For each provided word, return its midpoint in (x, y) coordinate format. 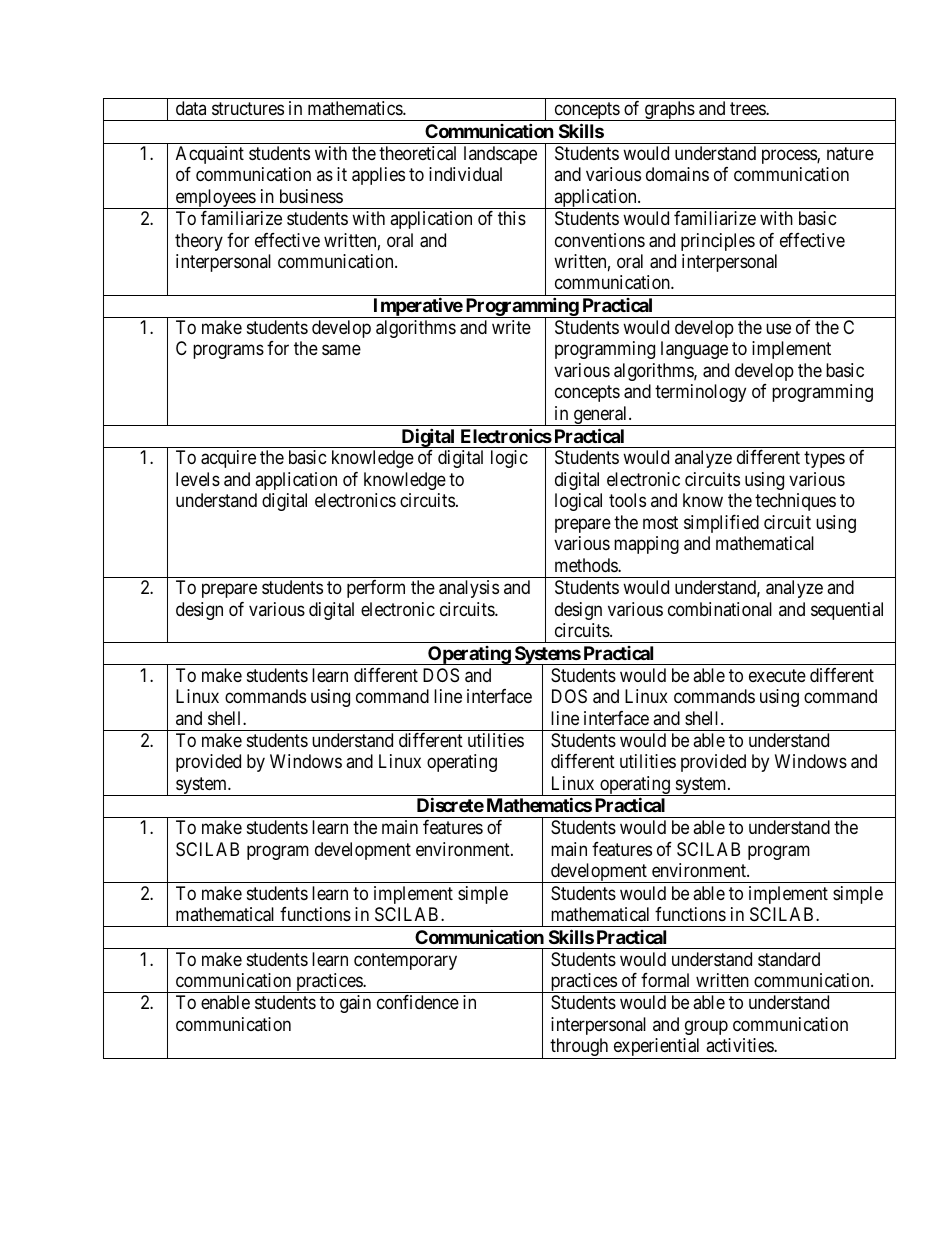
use (778, 328)
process (790, 156)
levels (198, 479)
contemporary (405, 961)
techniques (795, 502)
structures (248, 108)
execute (777, 675)
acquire (228, 459)
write (511, 327)
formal (665, 980)
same (341, 350)
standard (789, 959)
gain (355, 1004)
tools (627, 500)
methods (587, 565)
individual (465, 174)
